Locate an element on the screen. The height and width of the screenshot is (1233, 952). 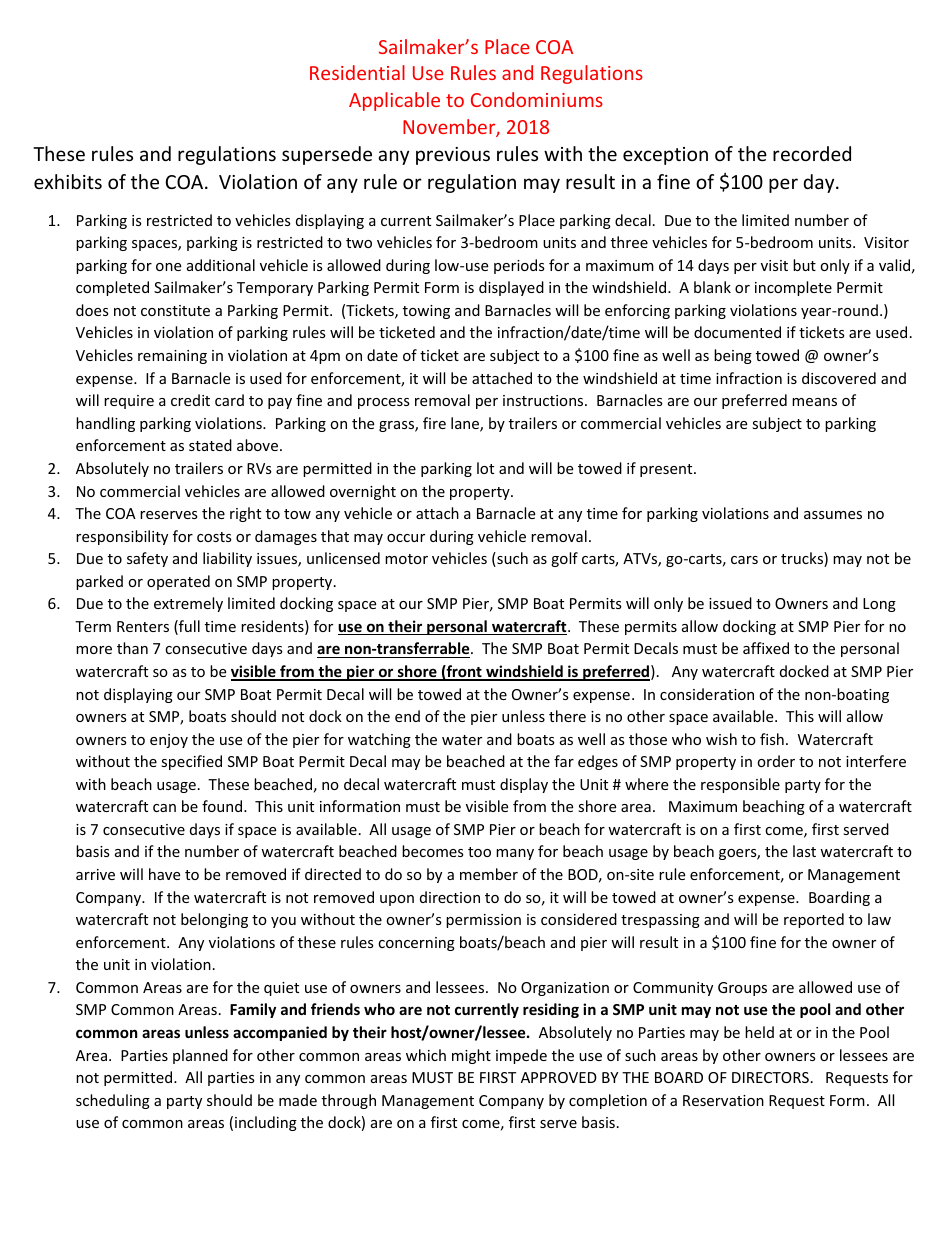
scheduling is located at coordinates (113, 1101).
